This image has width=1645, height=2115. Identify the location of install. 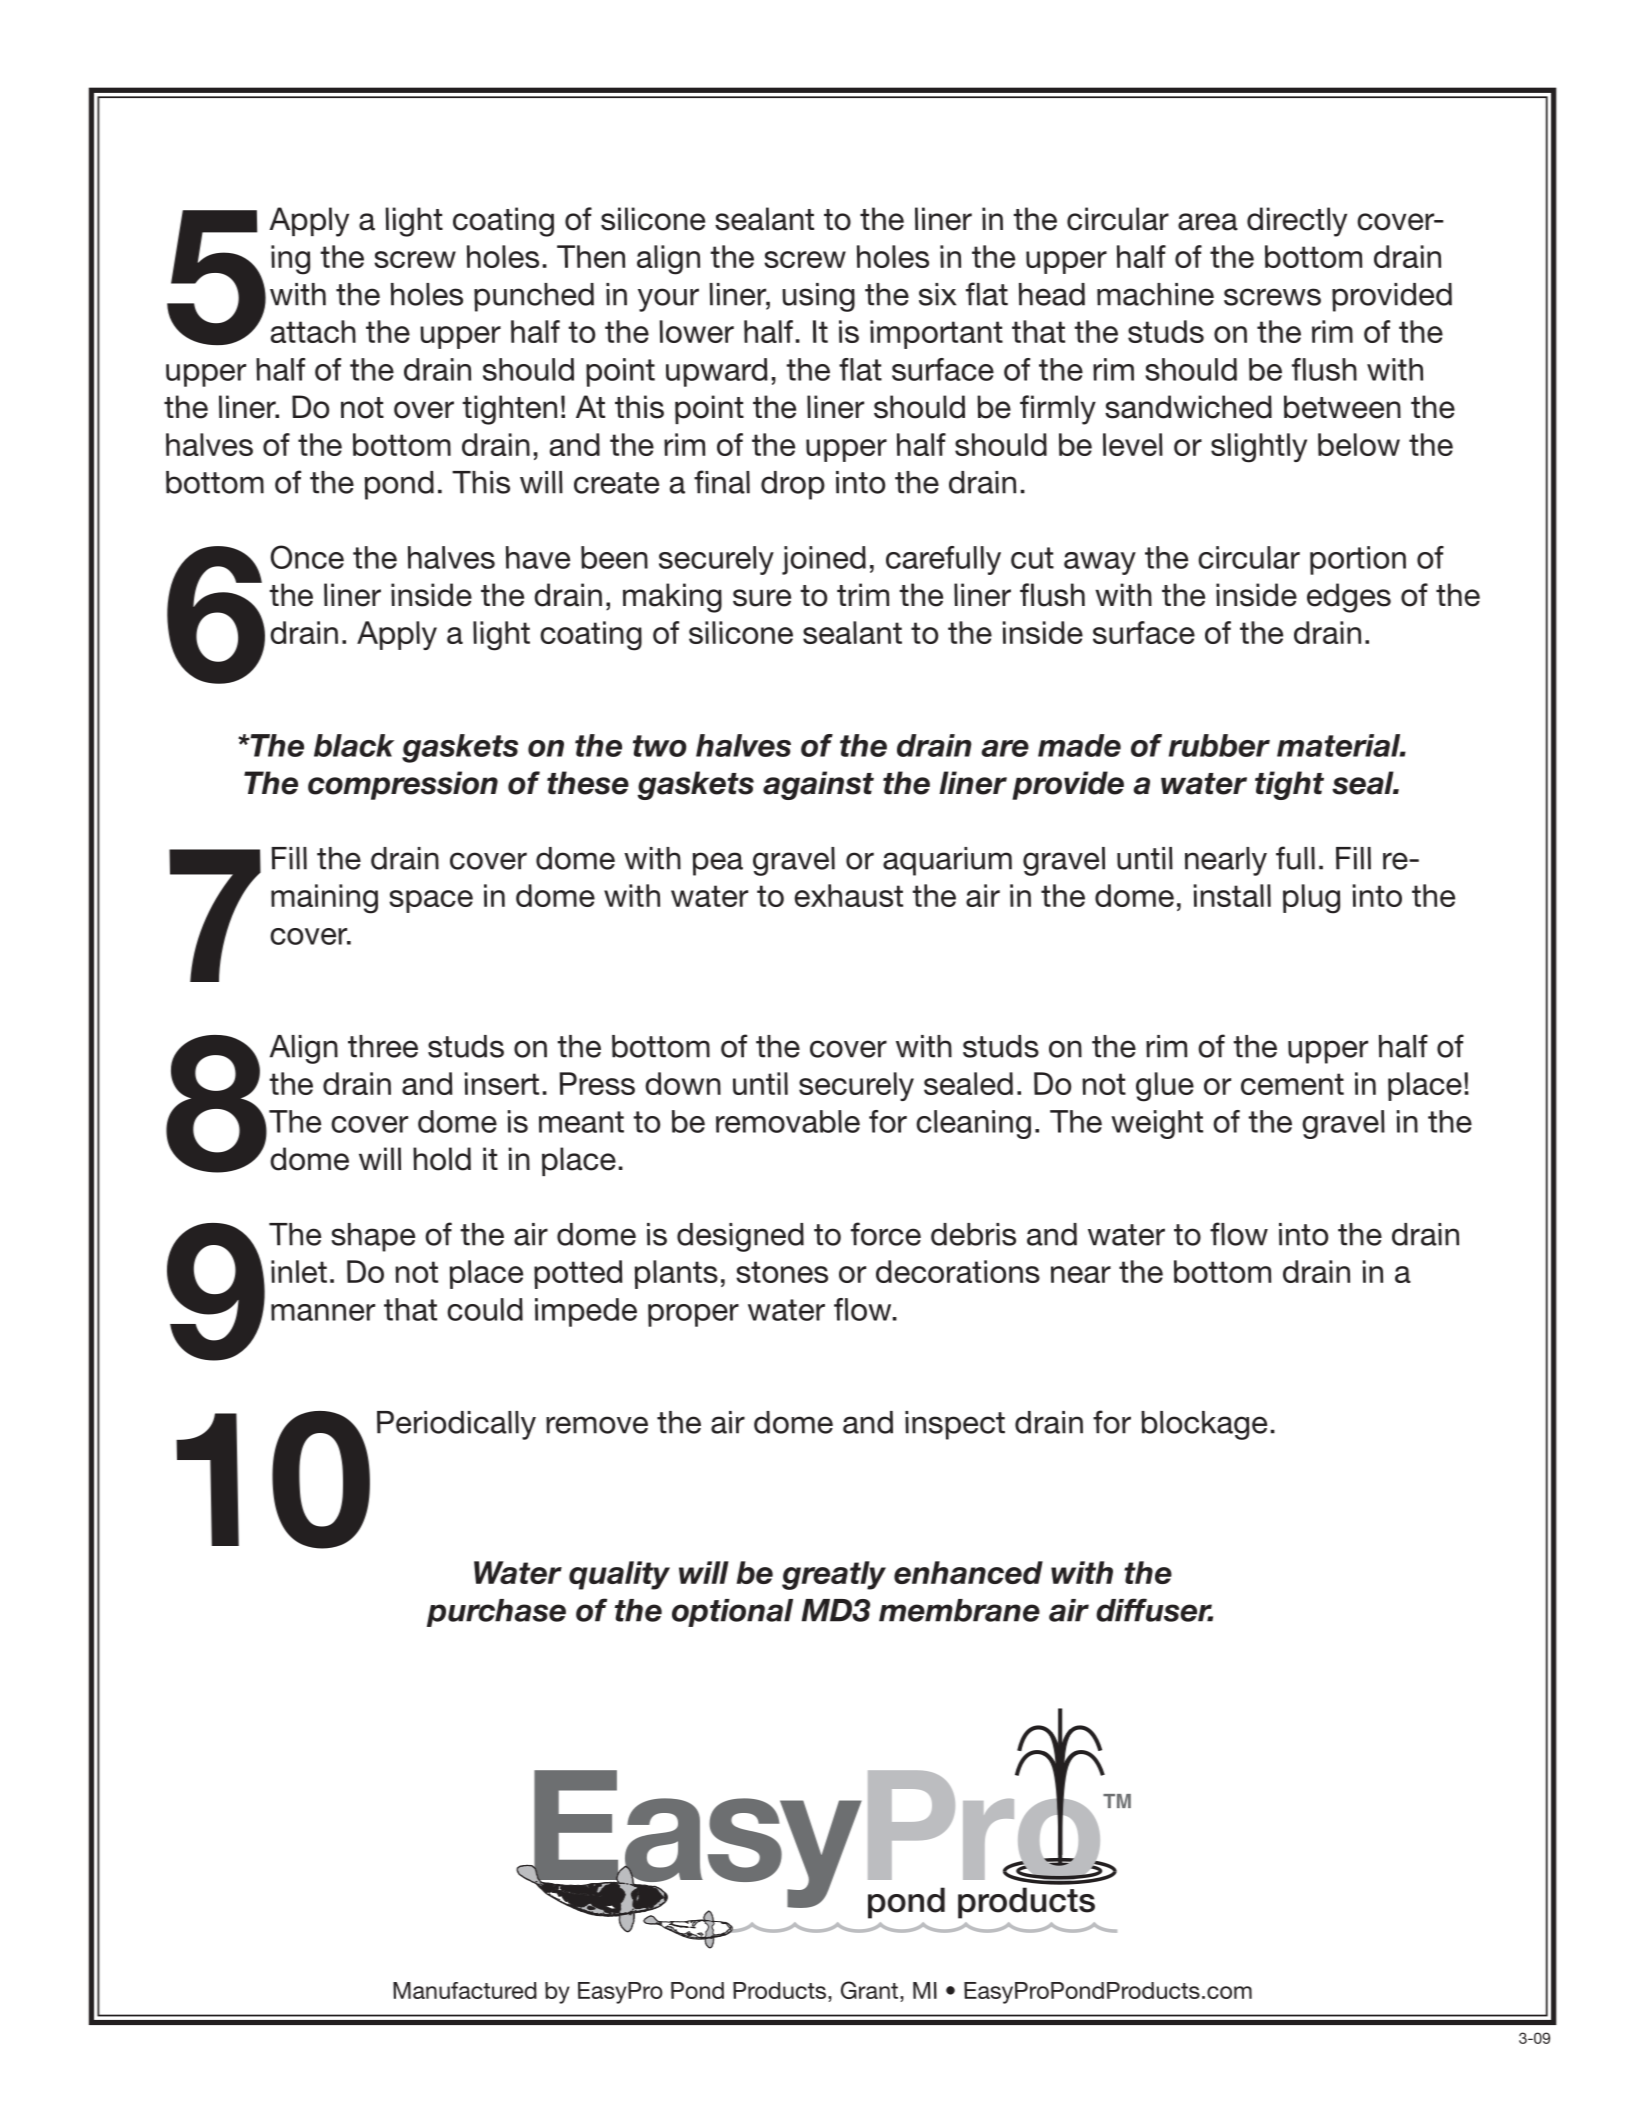
(1232, 895).
